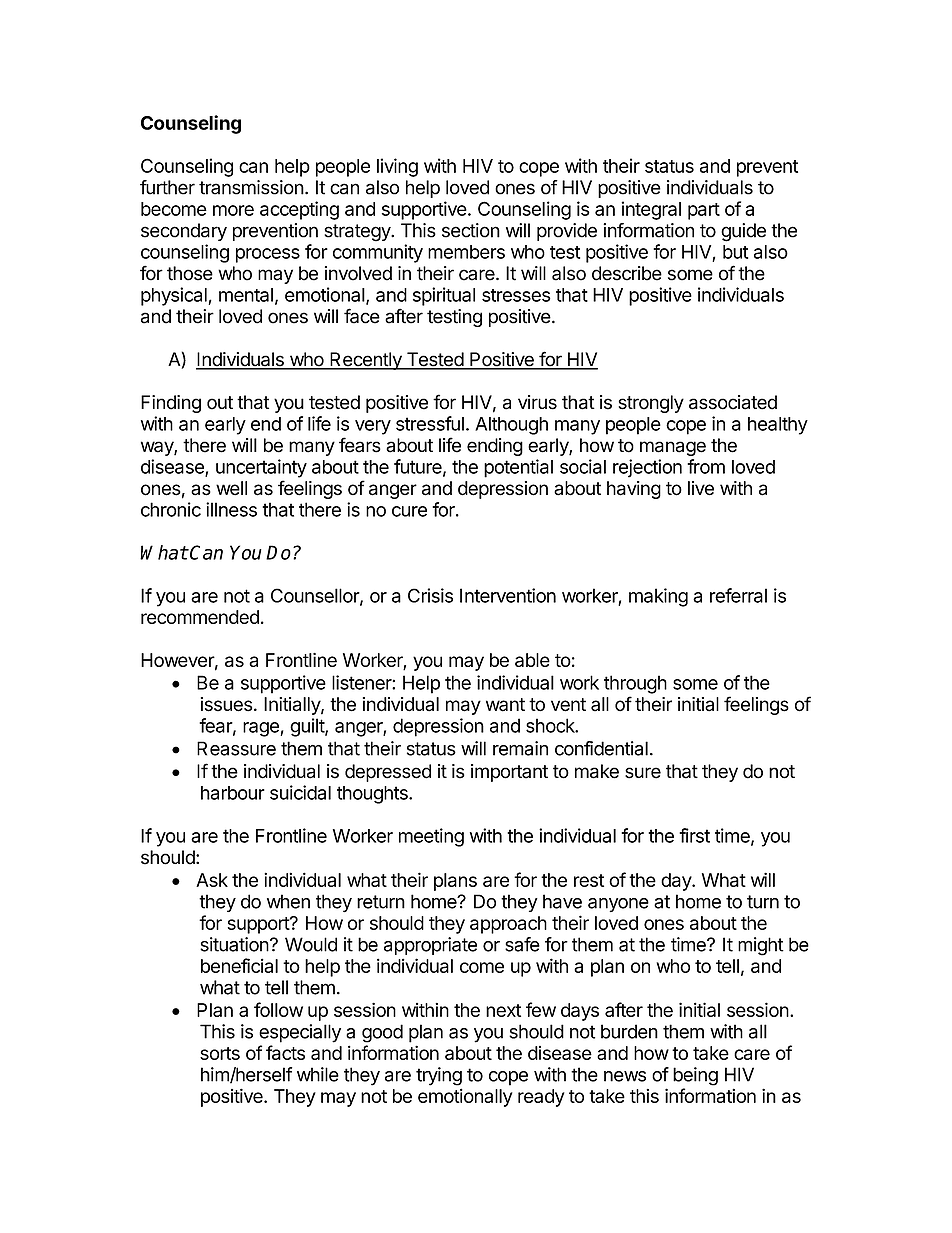  What do you see at coordinates (233, 210) in the screenshot?
I see `more` at bounding box center [233, 210].
